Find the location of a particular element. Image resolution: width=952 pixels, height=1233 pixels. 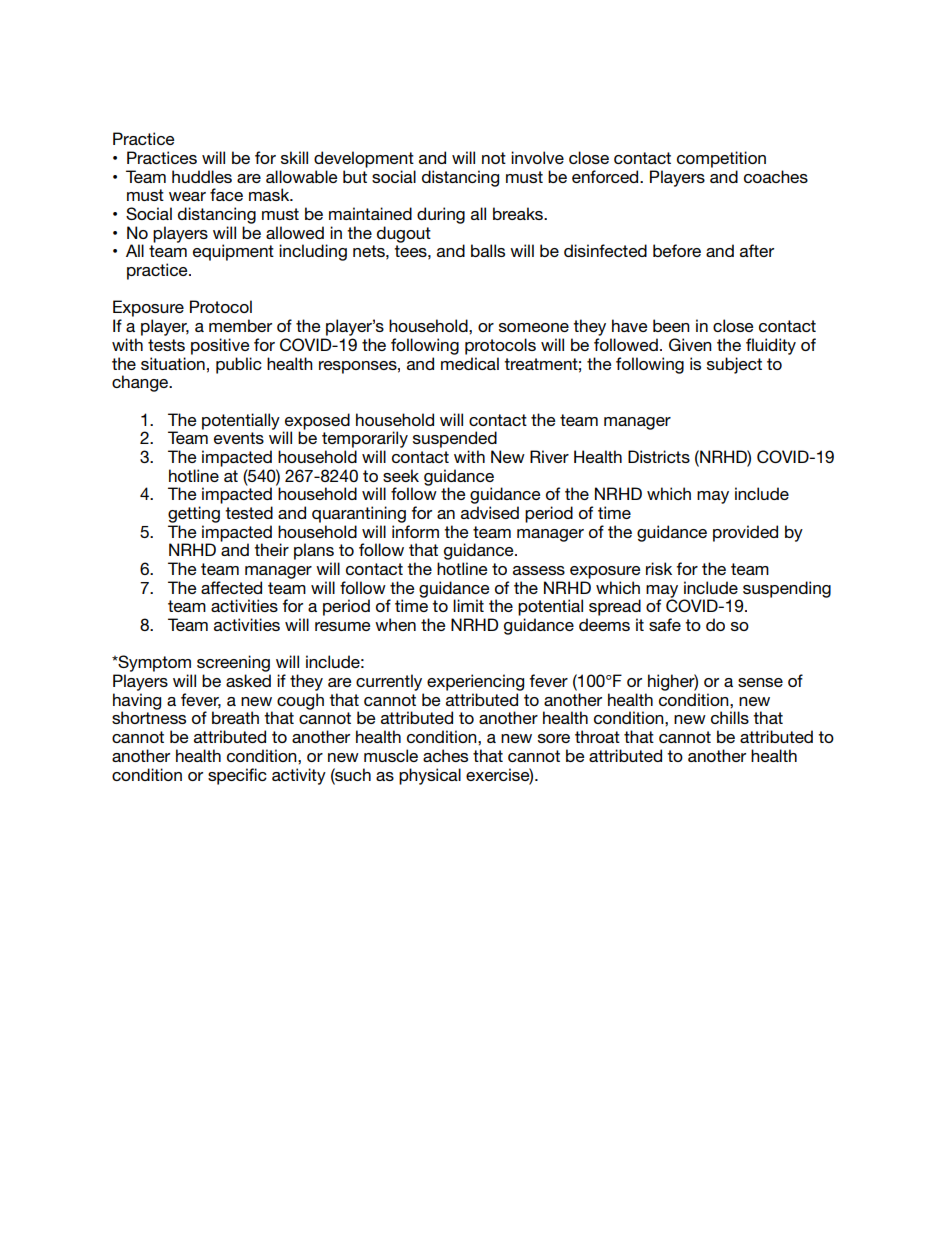

competition is located at coordinates (721, 159).
